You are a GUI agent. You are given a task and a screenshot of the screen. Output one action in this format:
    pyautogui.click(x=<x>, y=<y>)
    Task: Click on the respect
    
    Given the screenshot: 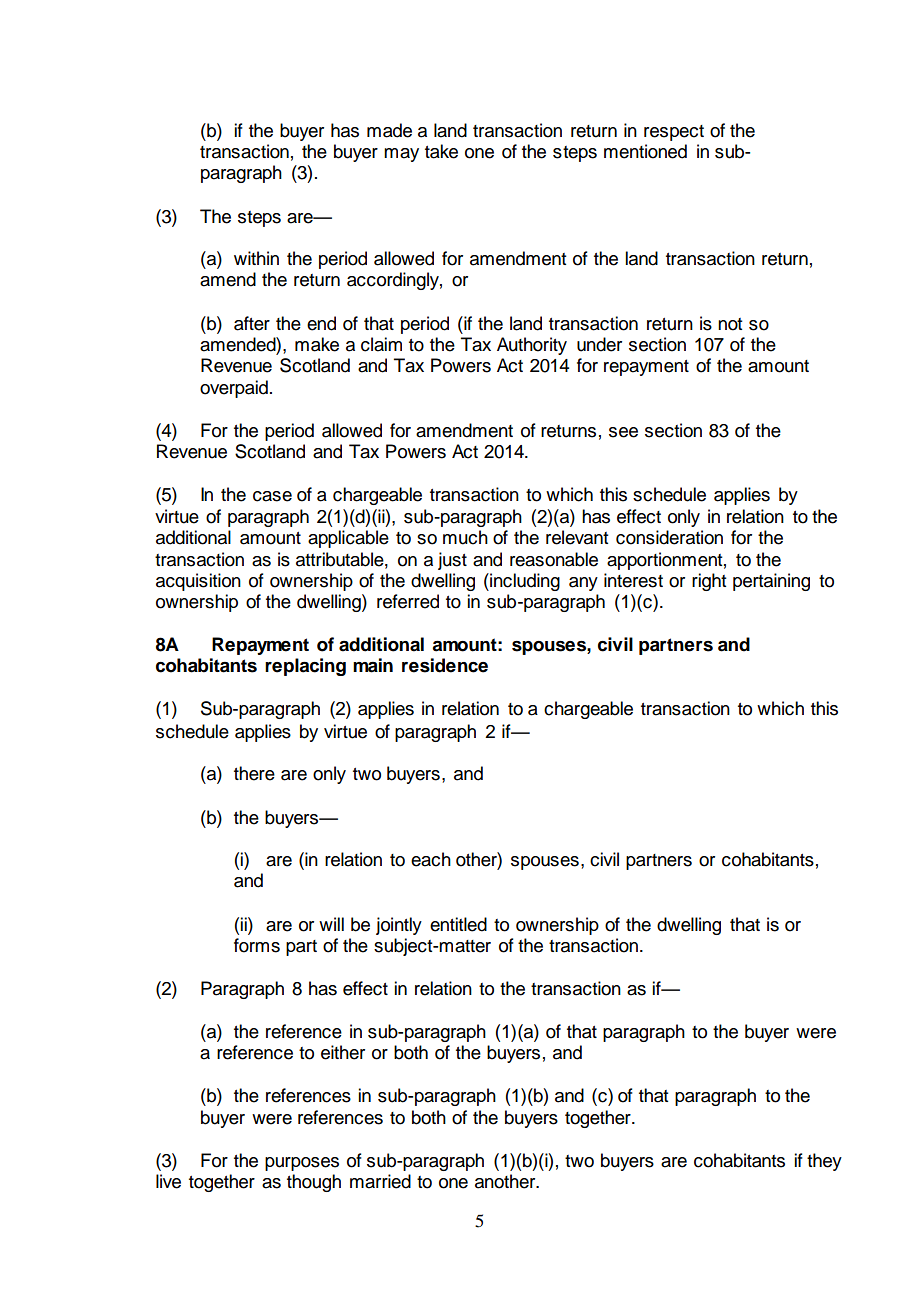 What is the action you would take?
    pyautogui.click(x=674, y=133)
